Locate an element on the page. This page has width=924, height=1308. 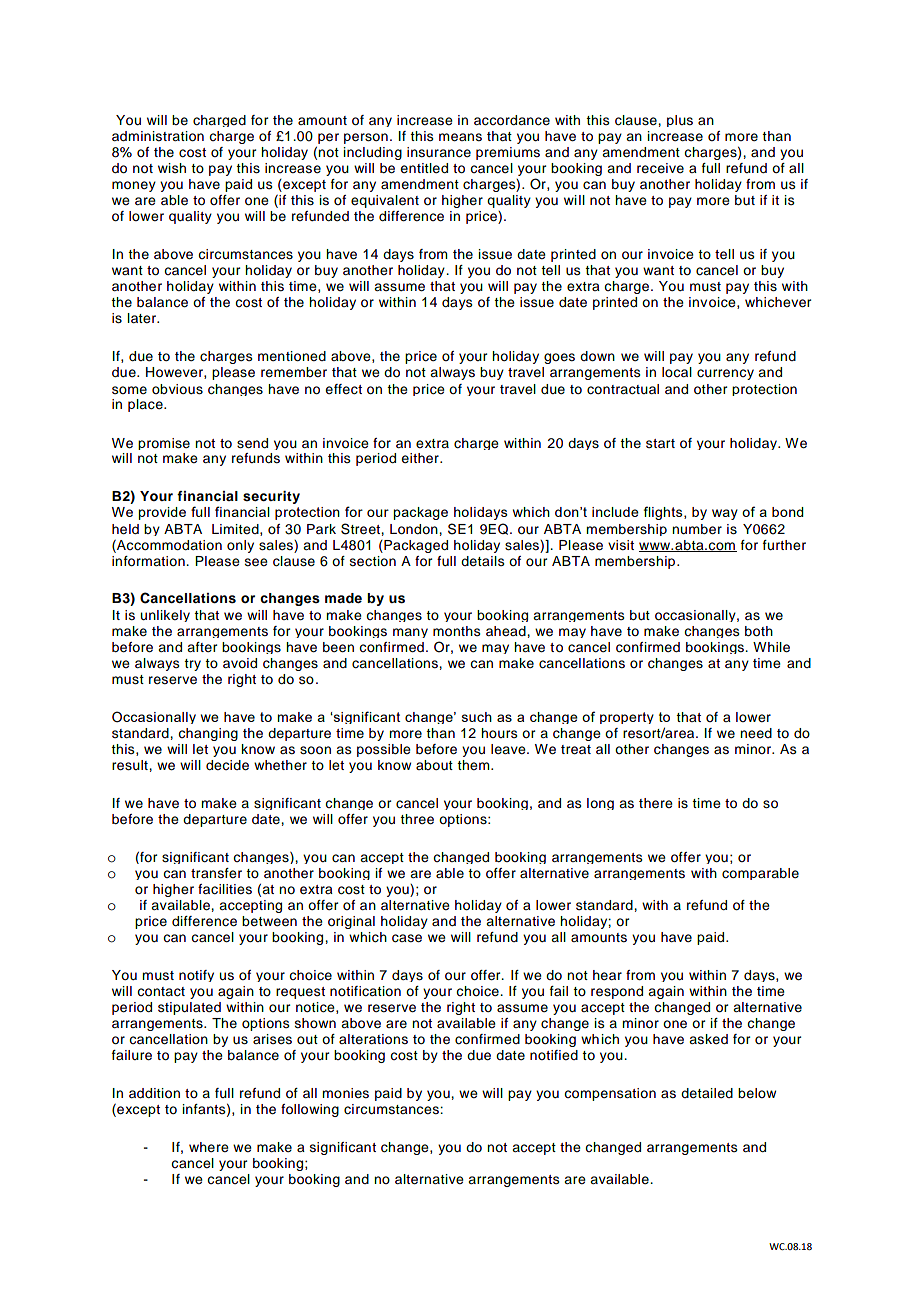
either is located at coordinates (421, 458).
